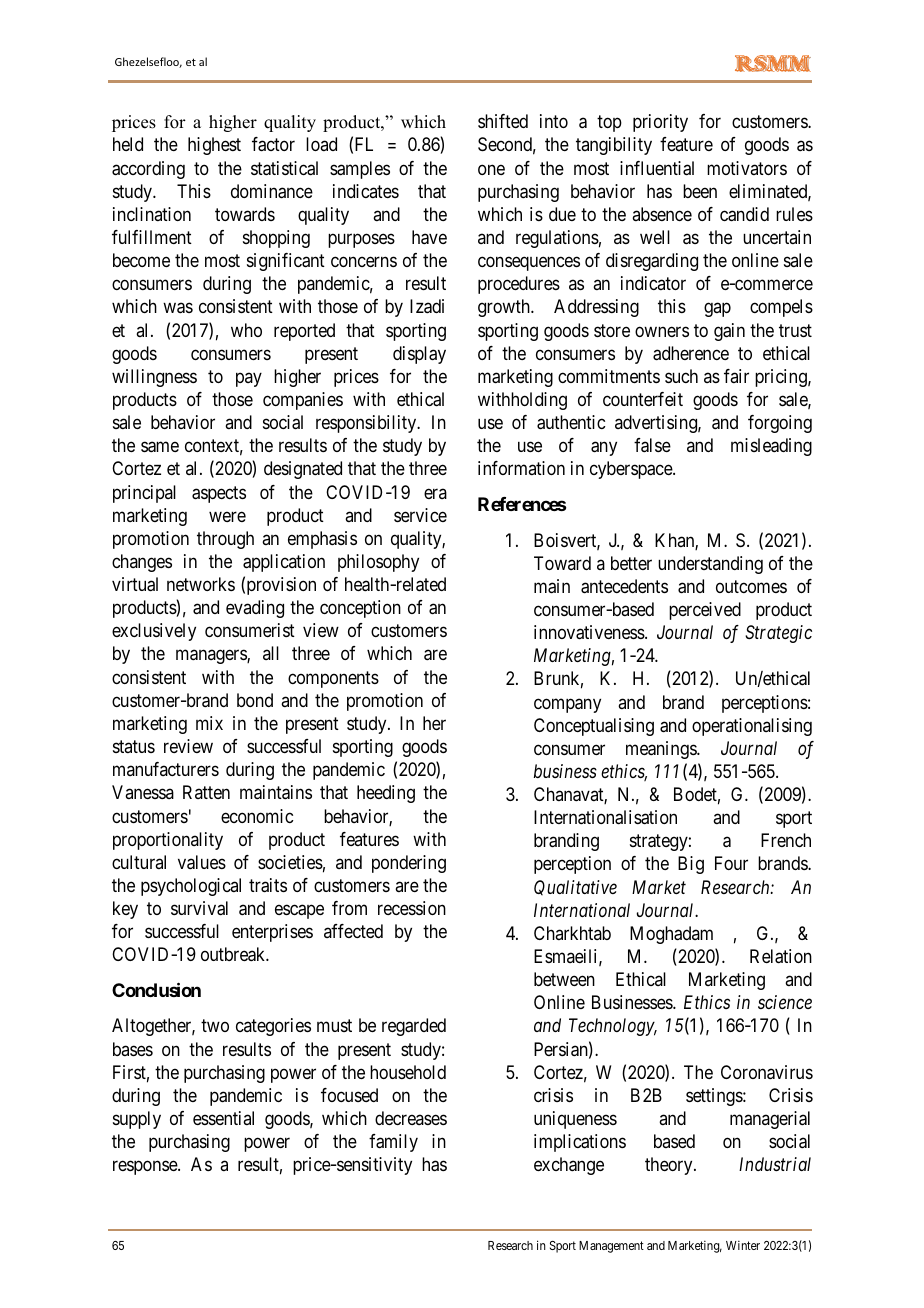  What do you see at coordinates (409, 864) in the image?
I see `pondering` at bounding box center [409, 864].
